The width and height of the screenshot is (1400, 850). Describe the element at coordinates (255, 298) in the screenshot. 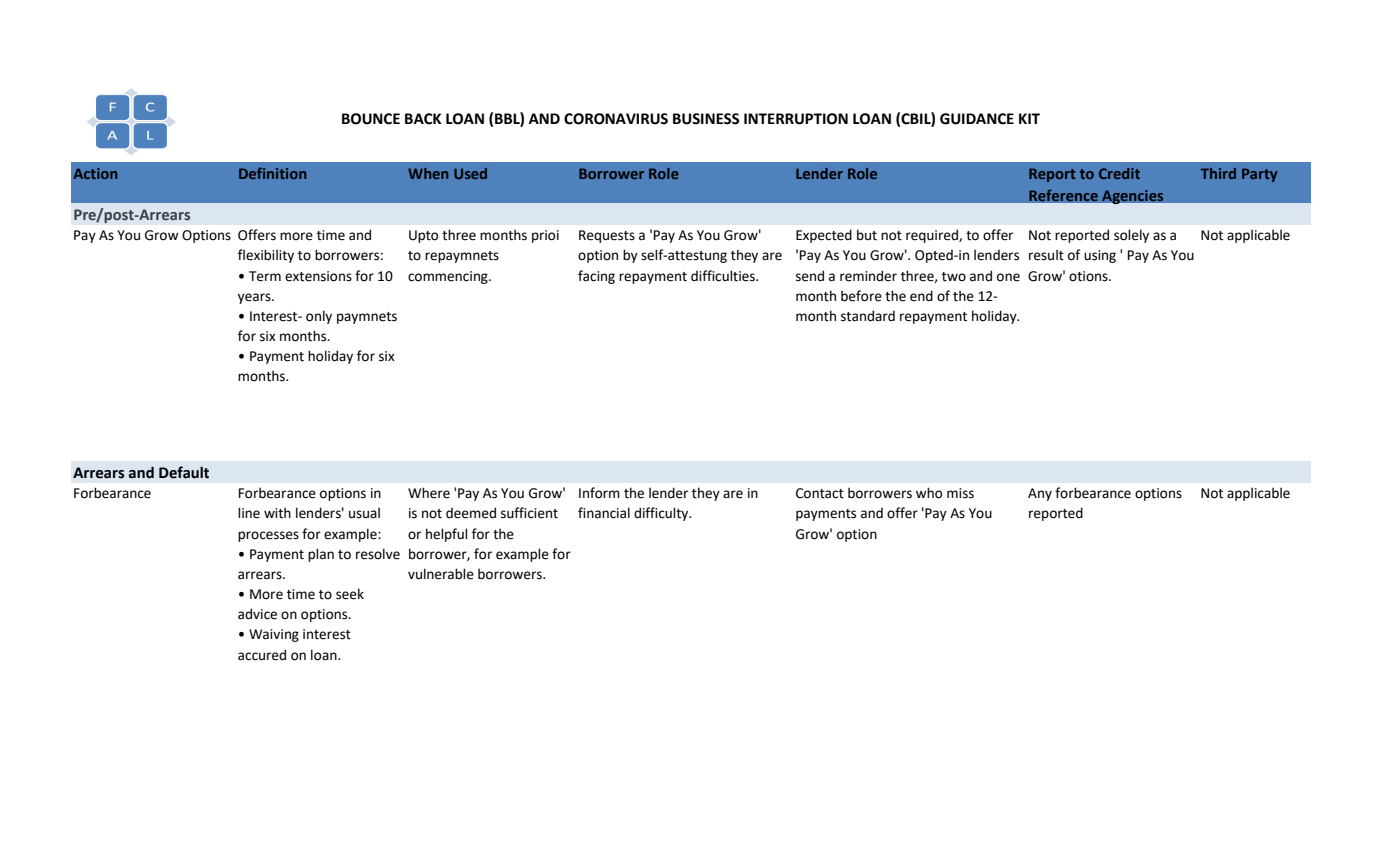

I see `years` at that location.
